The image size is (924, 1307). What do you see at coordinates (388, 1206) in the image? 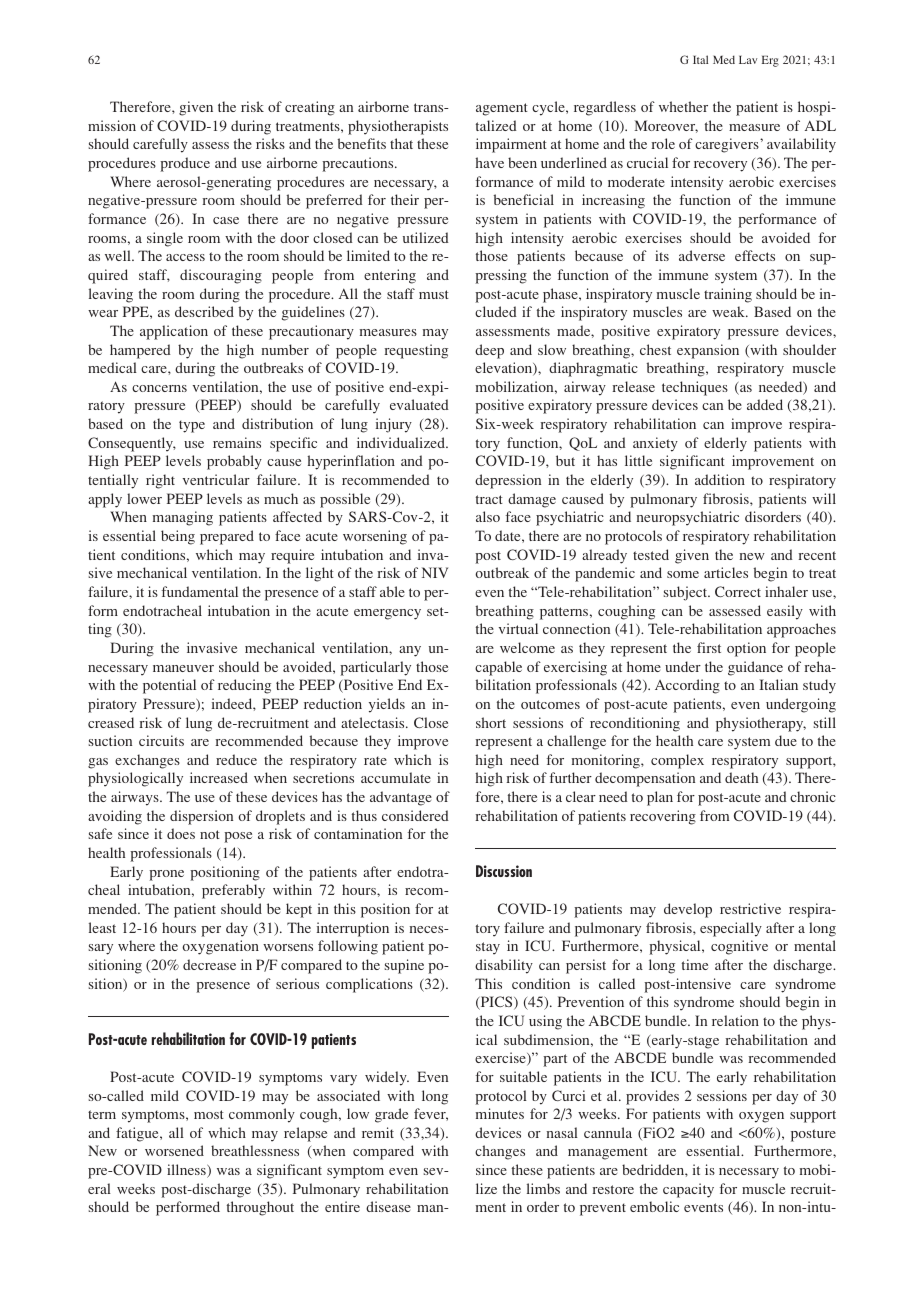
I see `disease` at bounding box center [388, 1206].
